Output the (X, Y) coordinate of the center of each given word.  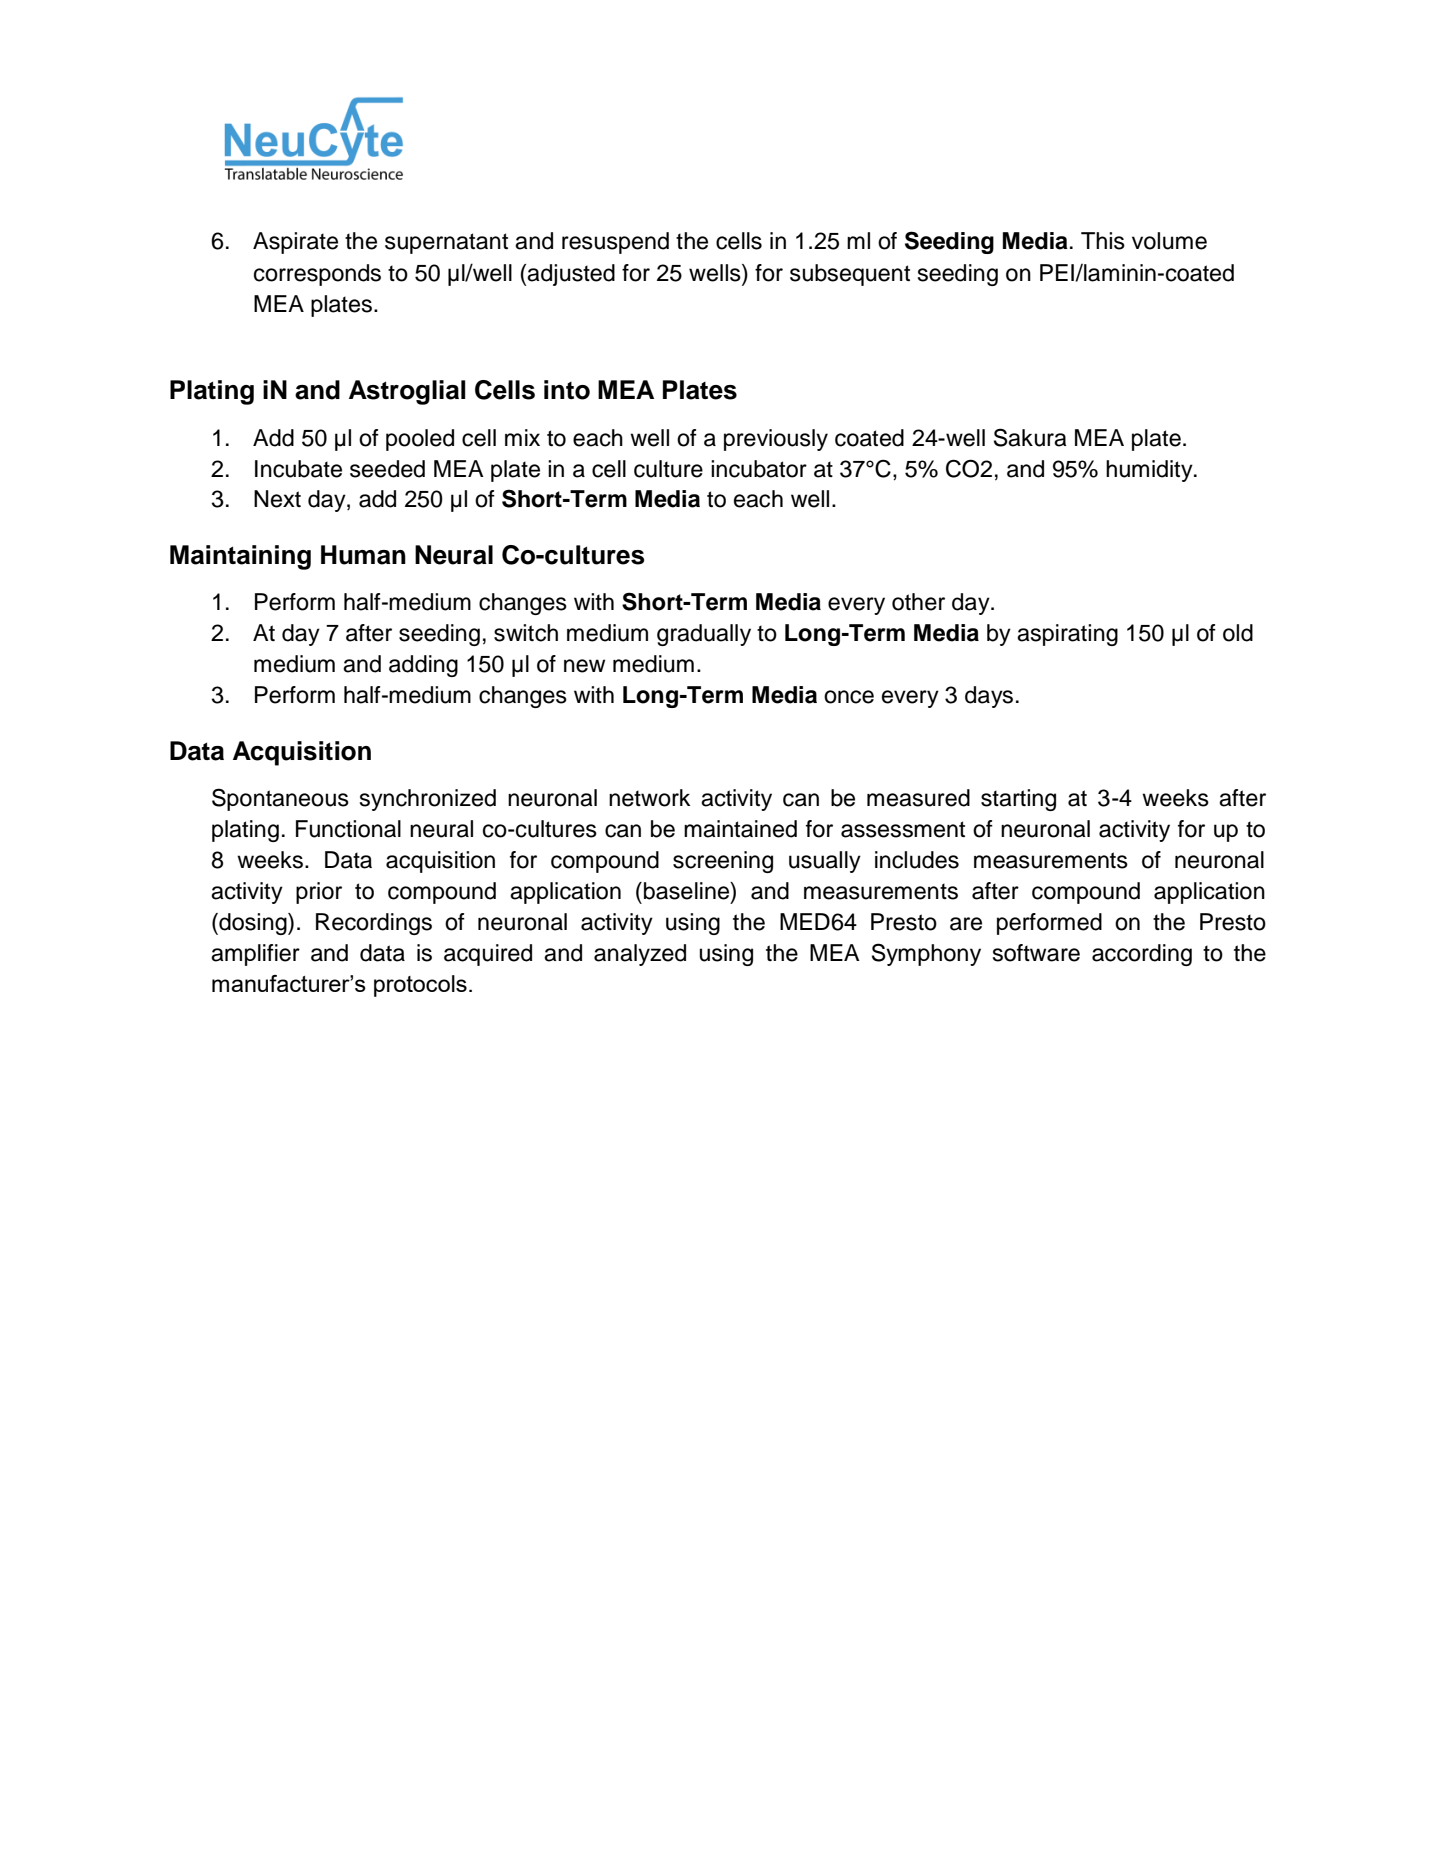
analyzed (640, 955)
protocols (420, 986)
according (1142, 955)
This (1103, 241)
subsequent (850, 275)
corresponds (317, 275)
